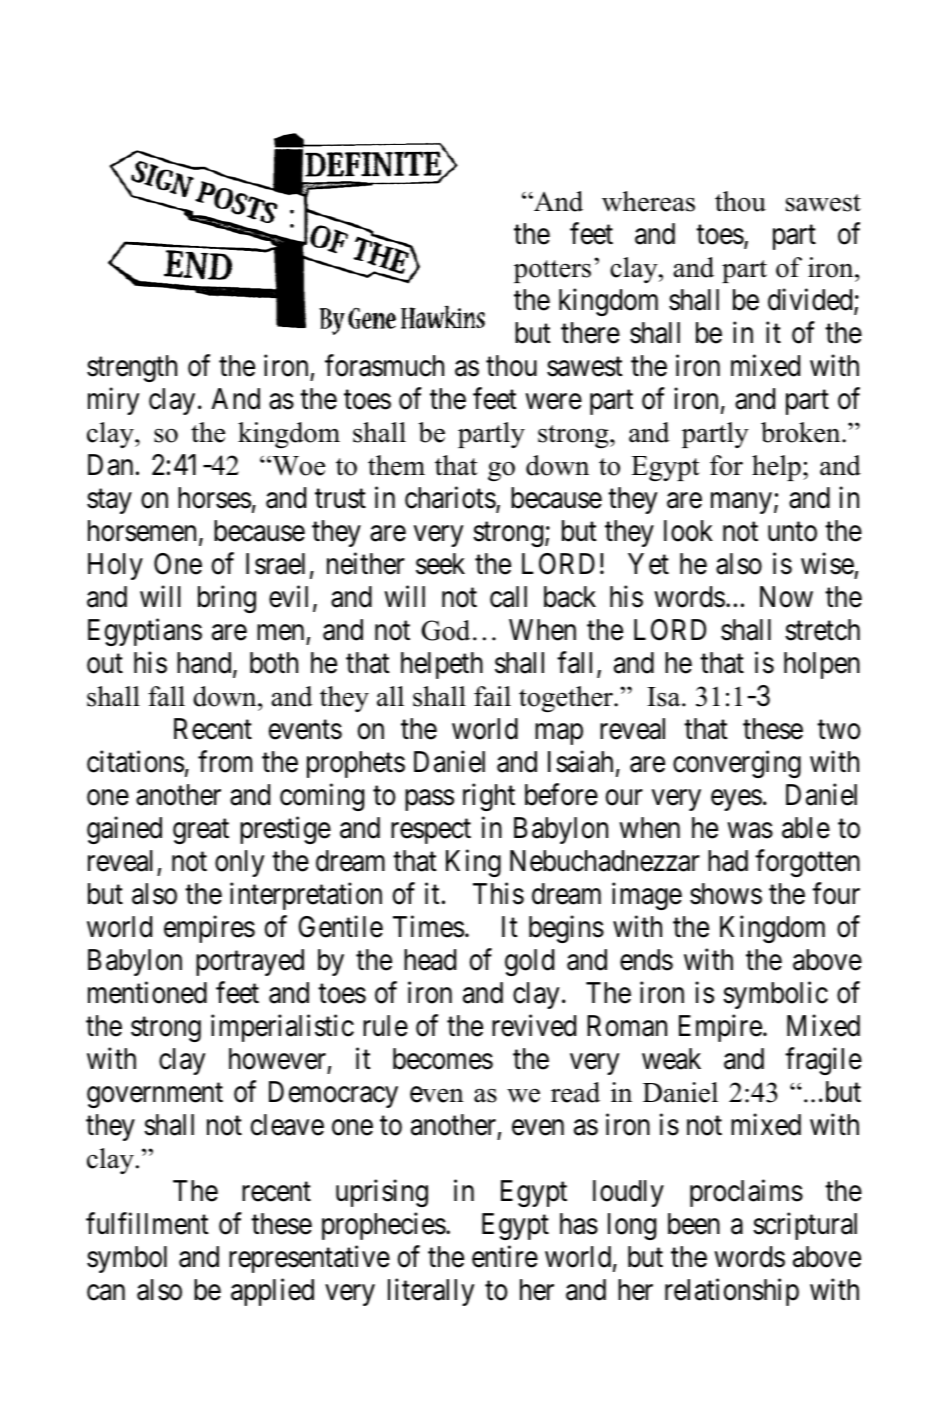  Describe the element at coordinates (552, 271) in the screenshot. I see `potters` at that location.
